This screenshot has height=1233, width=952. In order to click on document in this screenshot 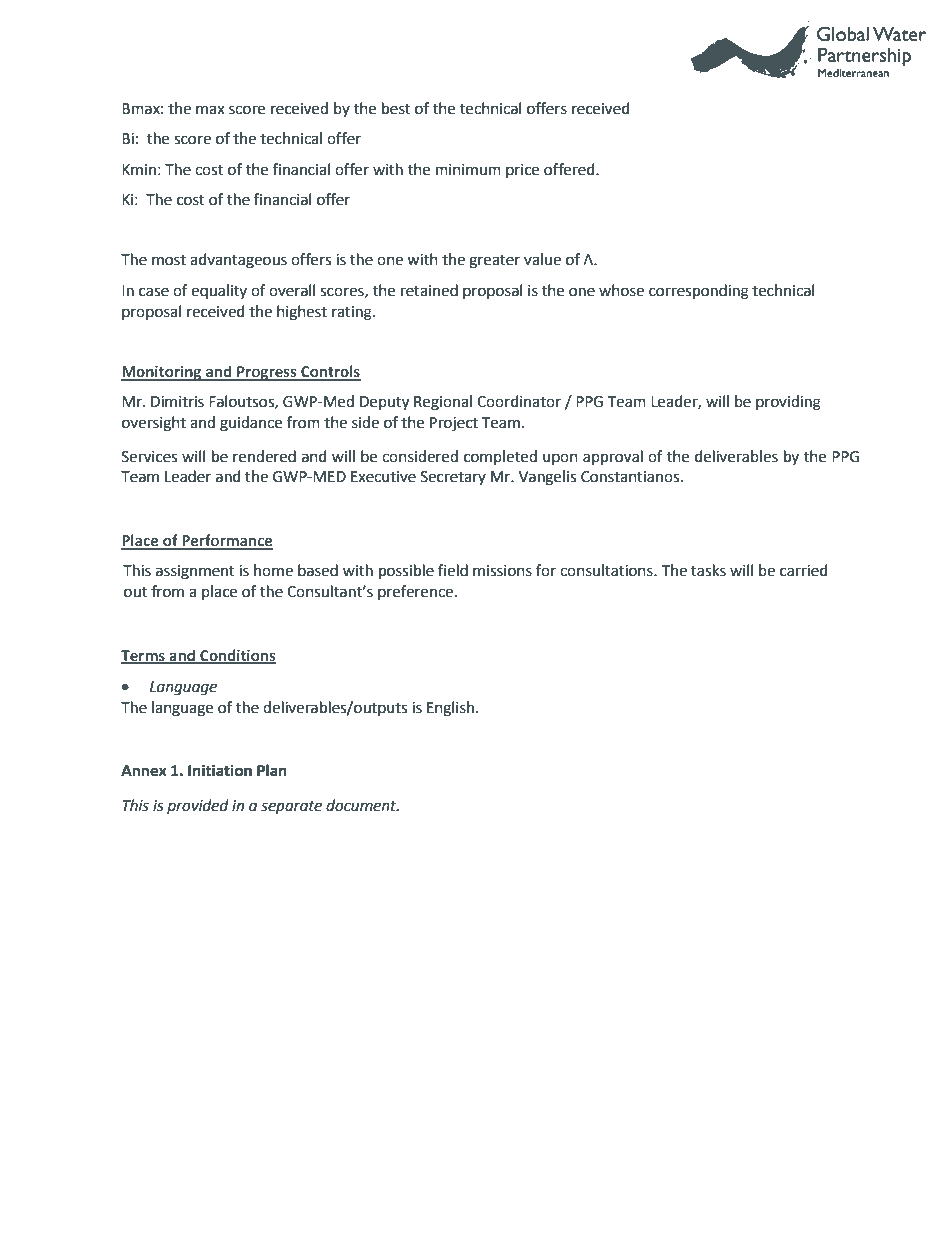, I will do `click(362, 805)`.
